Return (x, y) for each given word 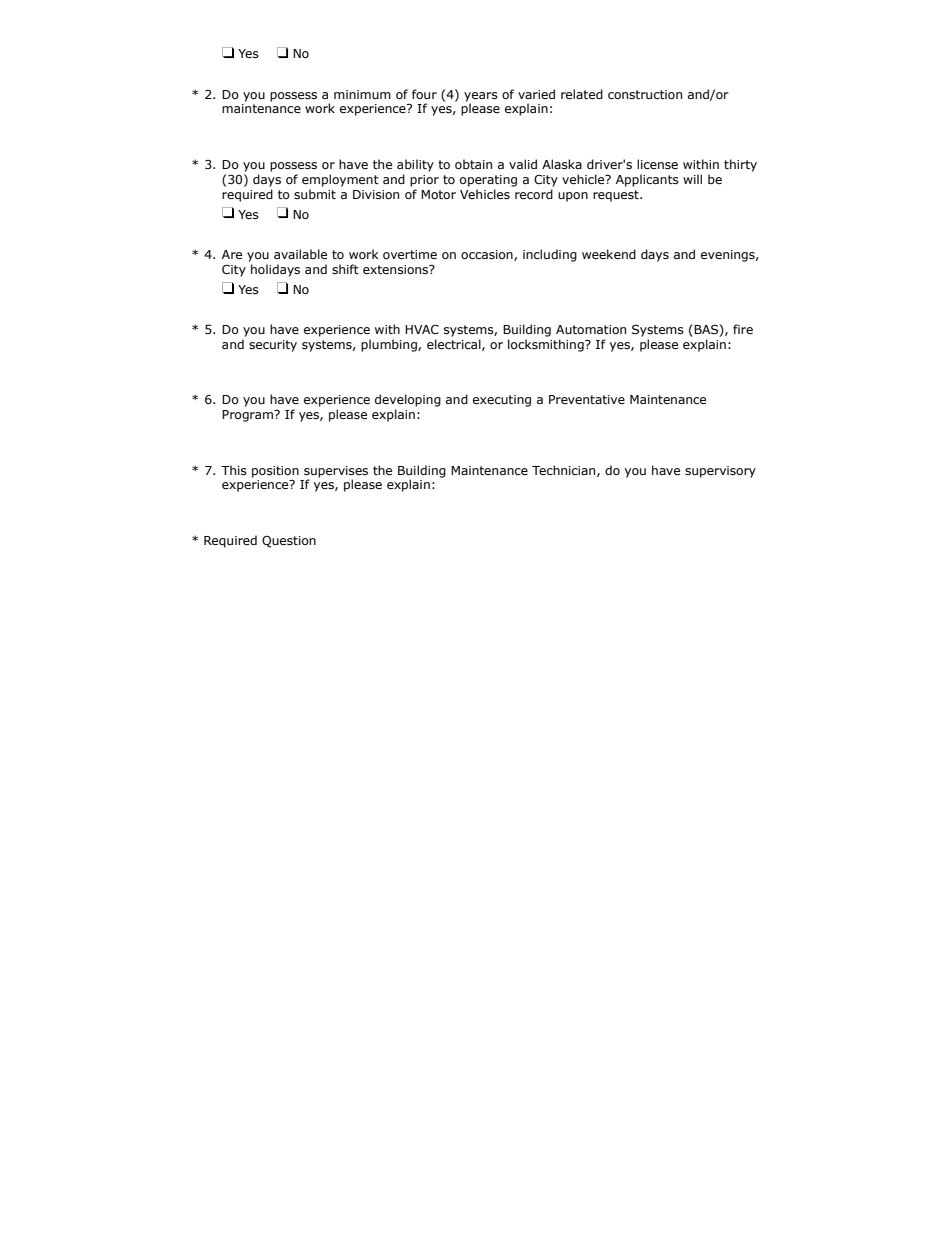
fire (743, 329)
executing (502, 401)
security (273, 346)
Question (289, 542)
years (481, 98)
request (617, 196)
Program (248, 416)
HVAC (422, 330)
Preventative (587, 399)
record (534, 194)
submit (315, 194)
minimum (362, 94)
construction (645, 94)
